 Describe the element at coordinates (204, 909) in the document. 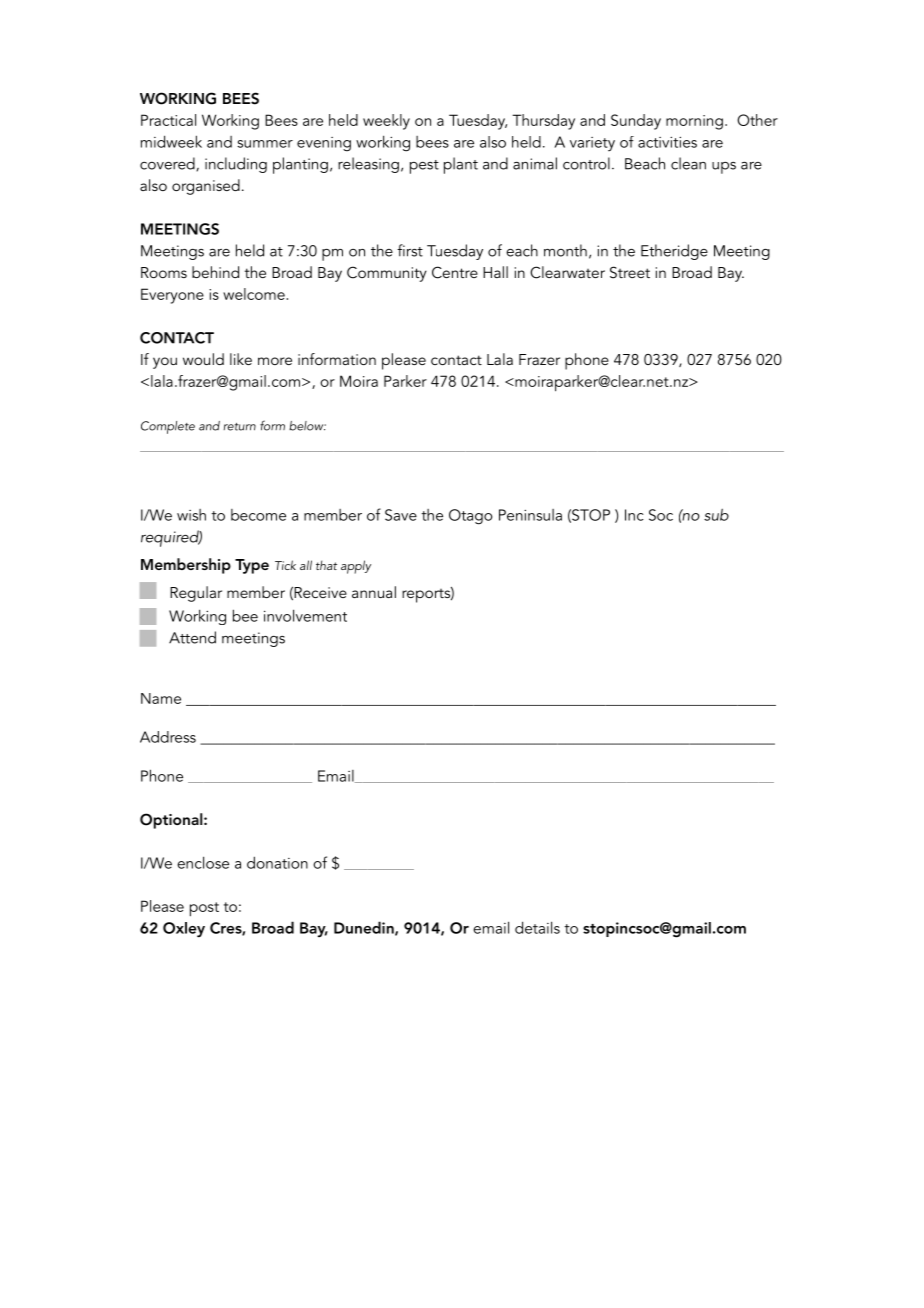

I see `post` at that location.
